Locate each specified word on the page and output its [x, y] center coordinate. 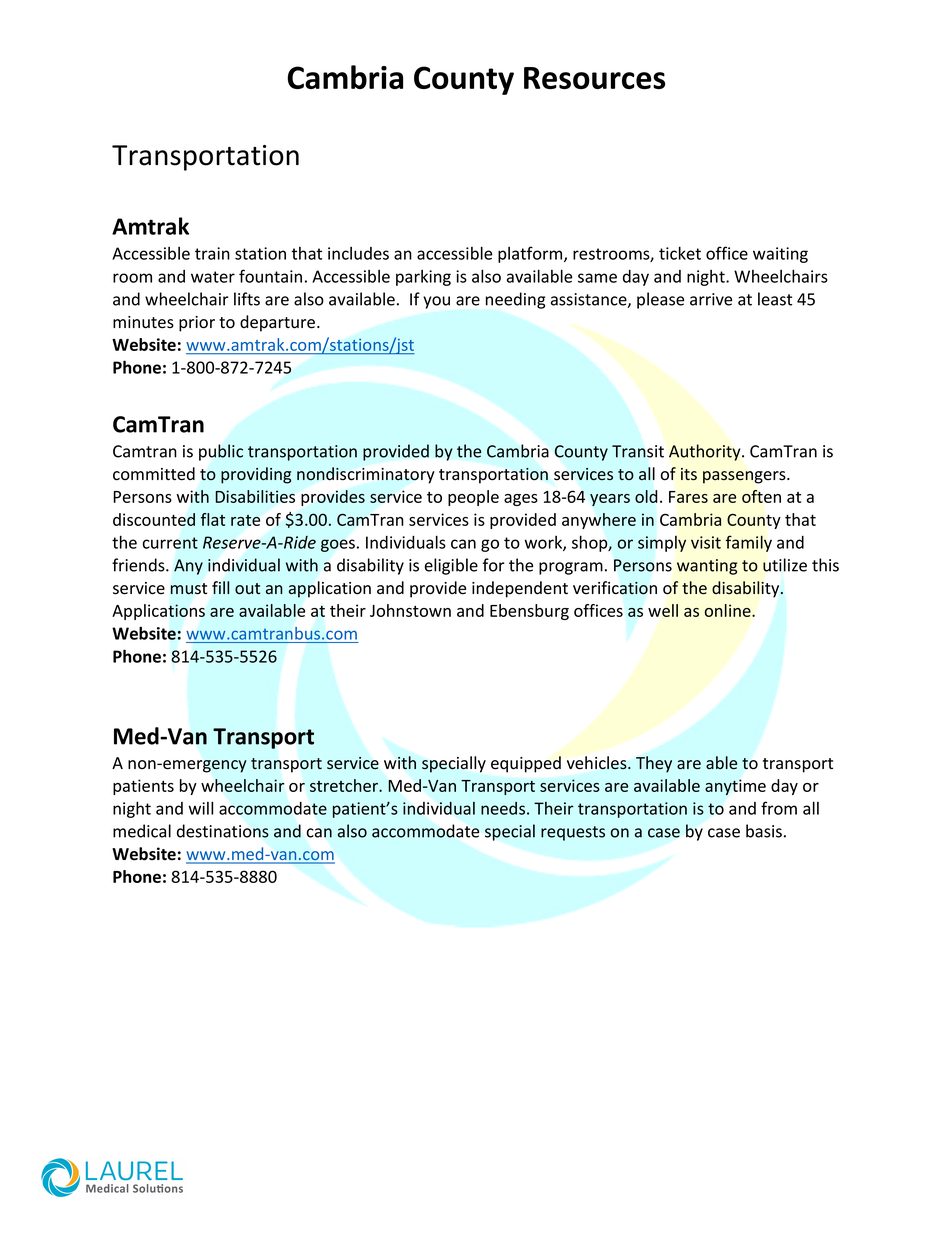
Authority [706, 452]
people [473, 498]
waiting [780, 255]
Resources [594, 78]
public [221, 452]
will [201, 808]
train [212, 253]
